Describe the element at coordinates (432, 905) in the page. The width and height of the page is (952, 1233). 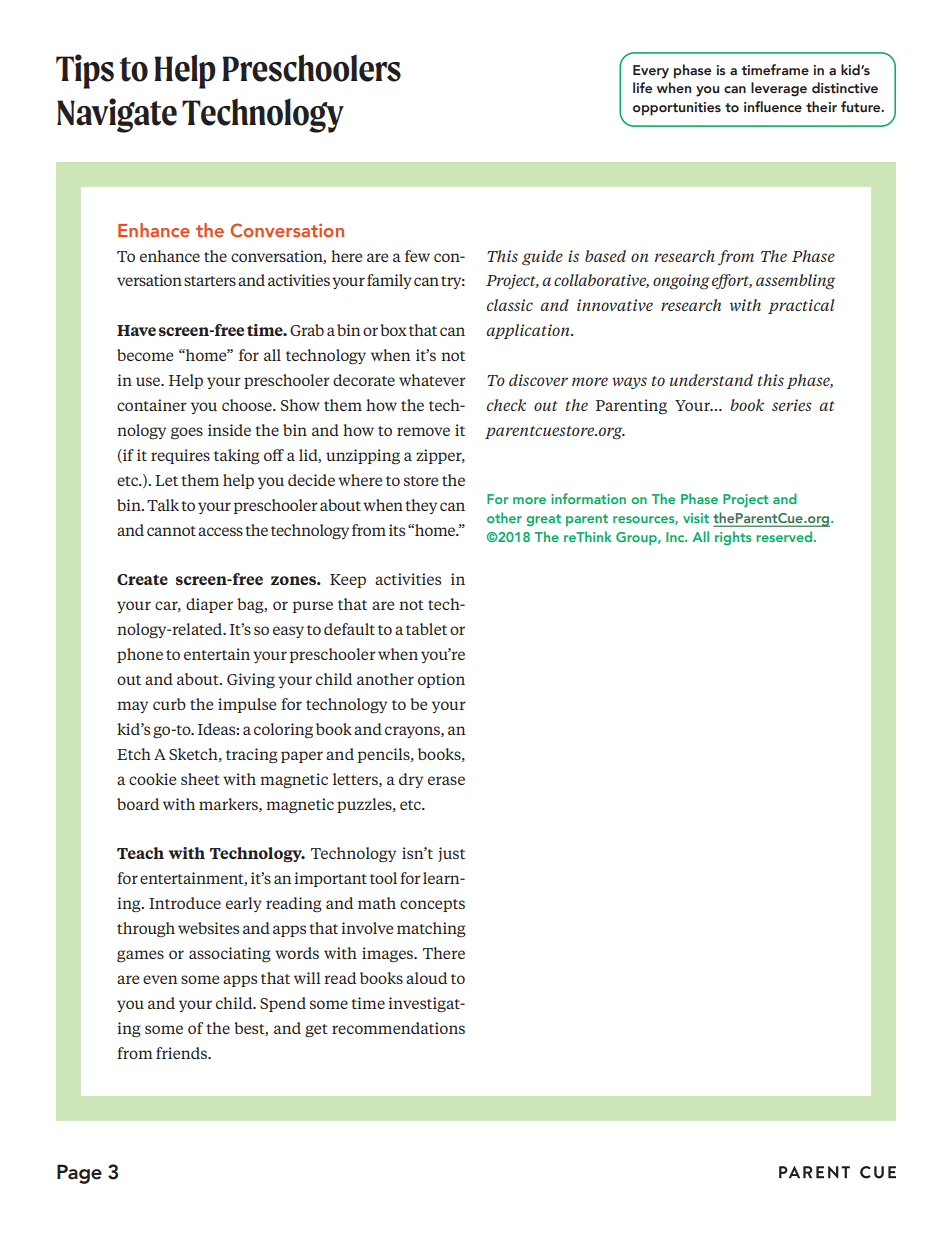
I see `concepts` at that location.
